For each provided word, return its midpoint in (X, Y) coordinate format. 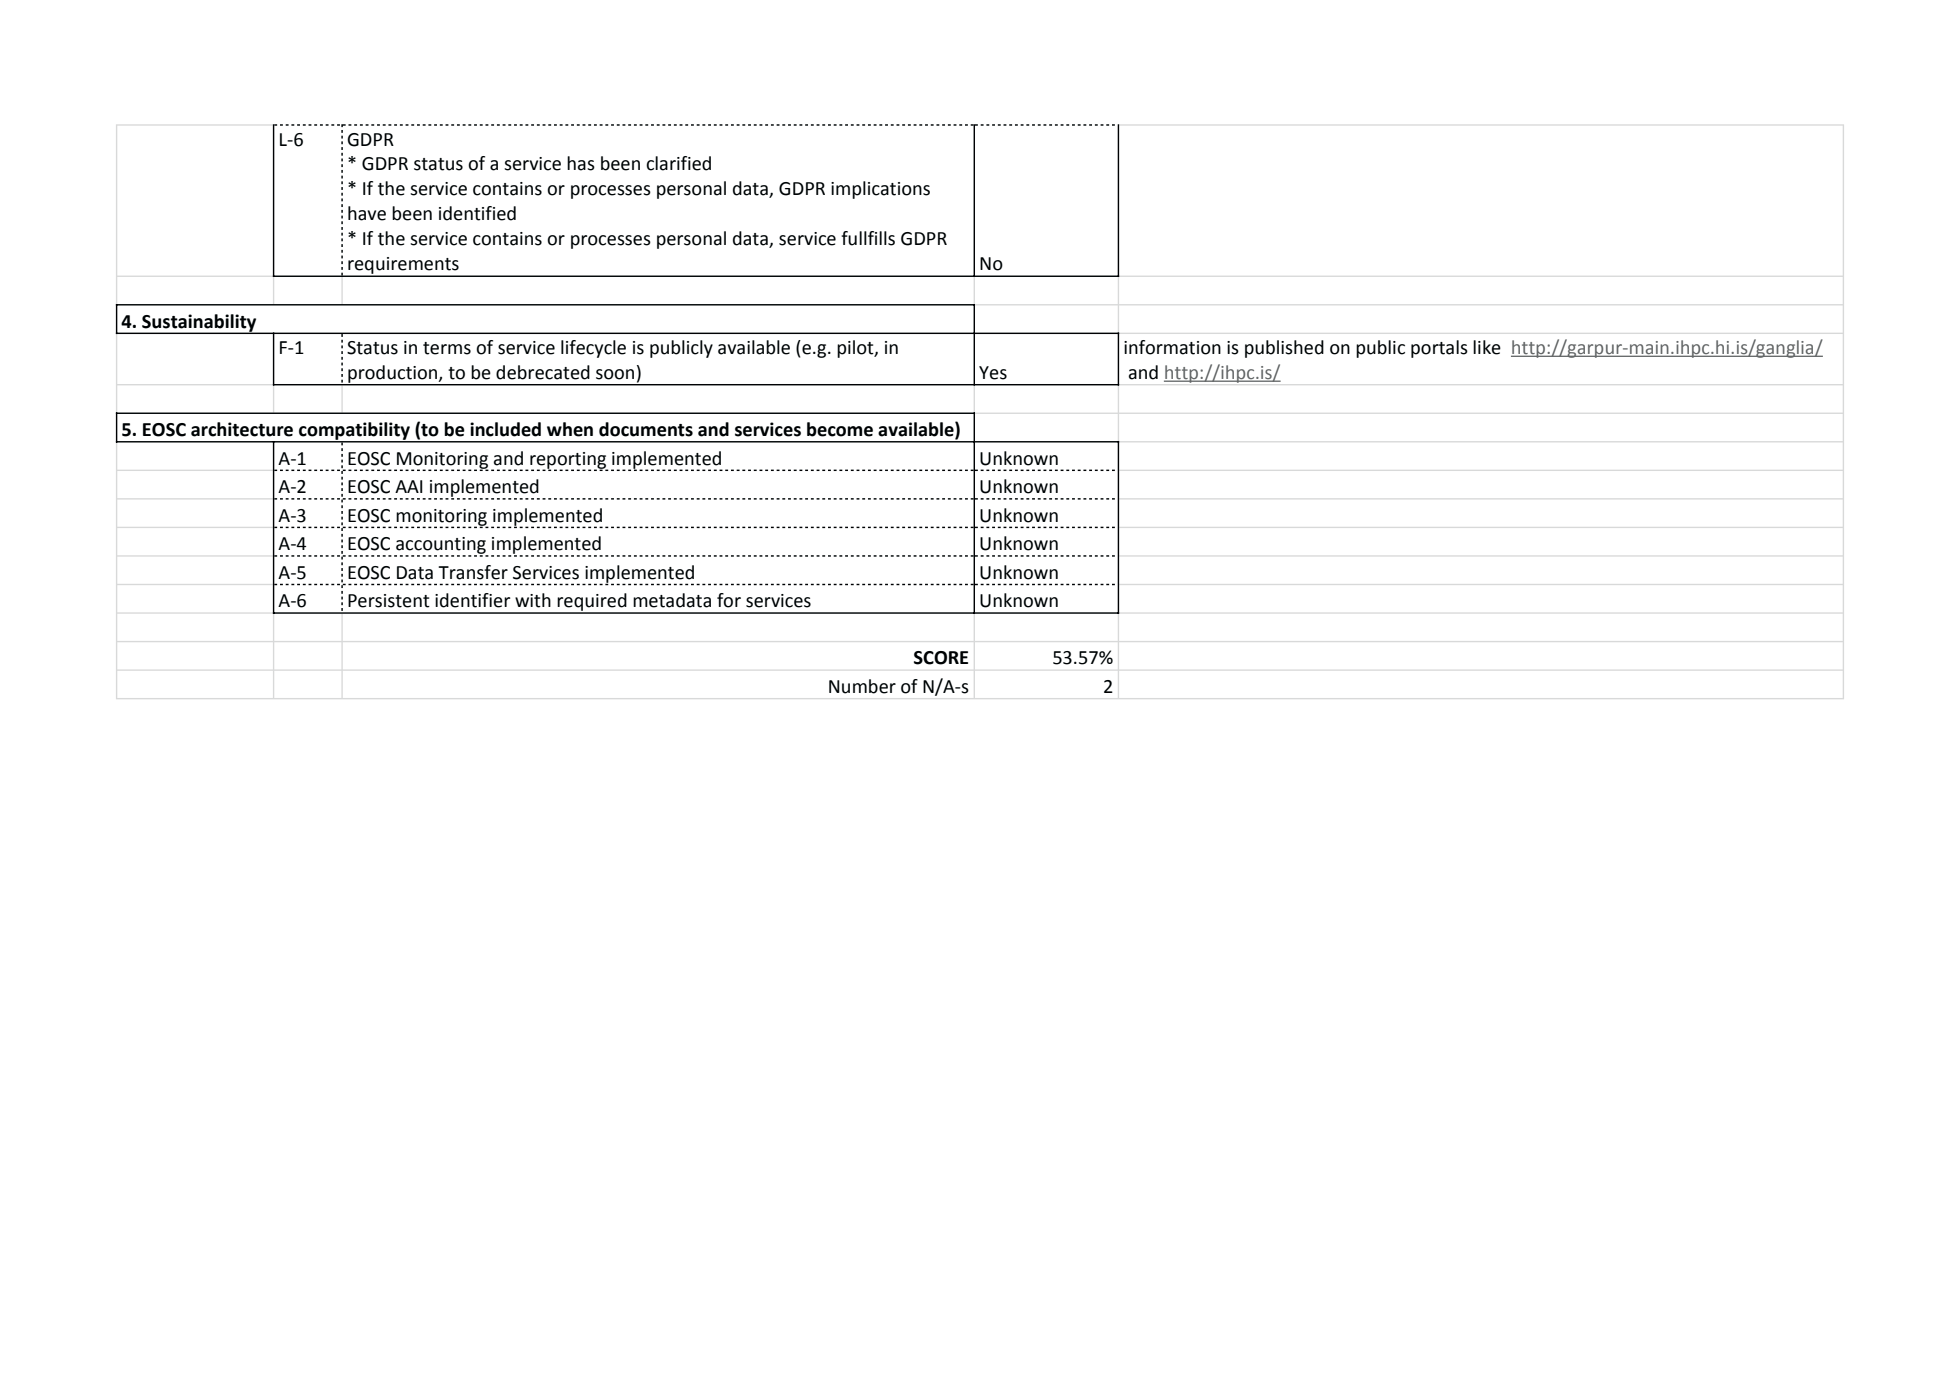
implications (880, 190)
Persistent (389, 601)
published (1284, 349)
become (840, 429)
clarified (678, 163)
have (367, 213)
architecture (242, 429)
